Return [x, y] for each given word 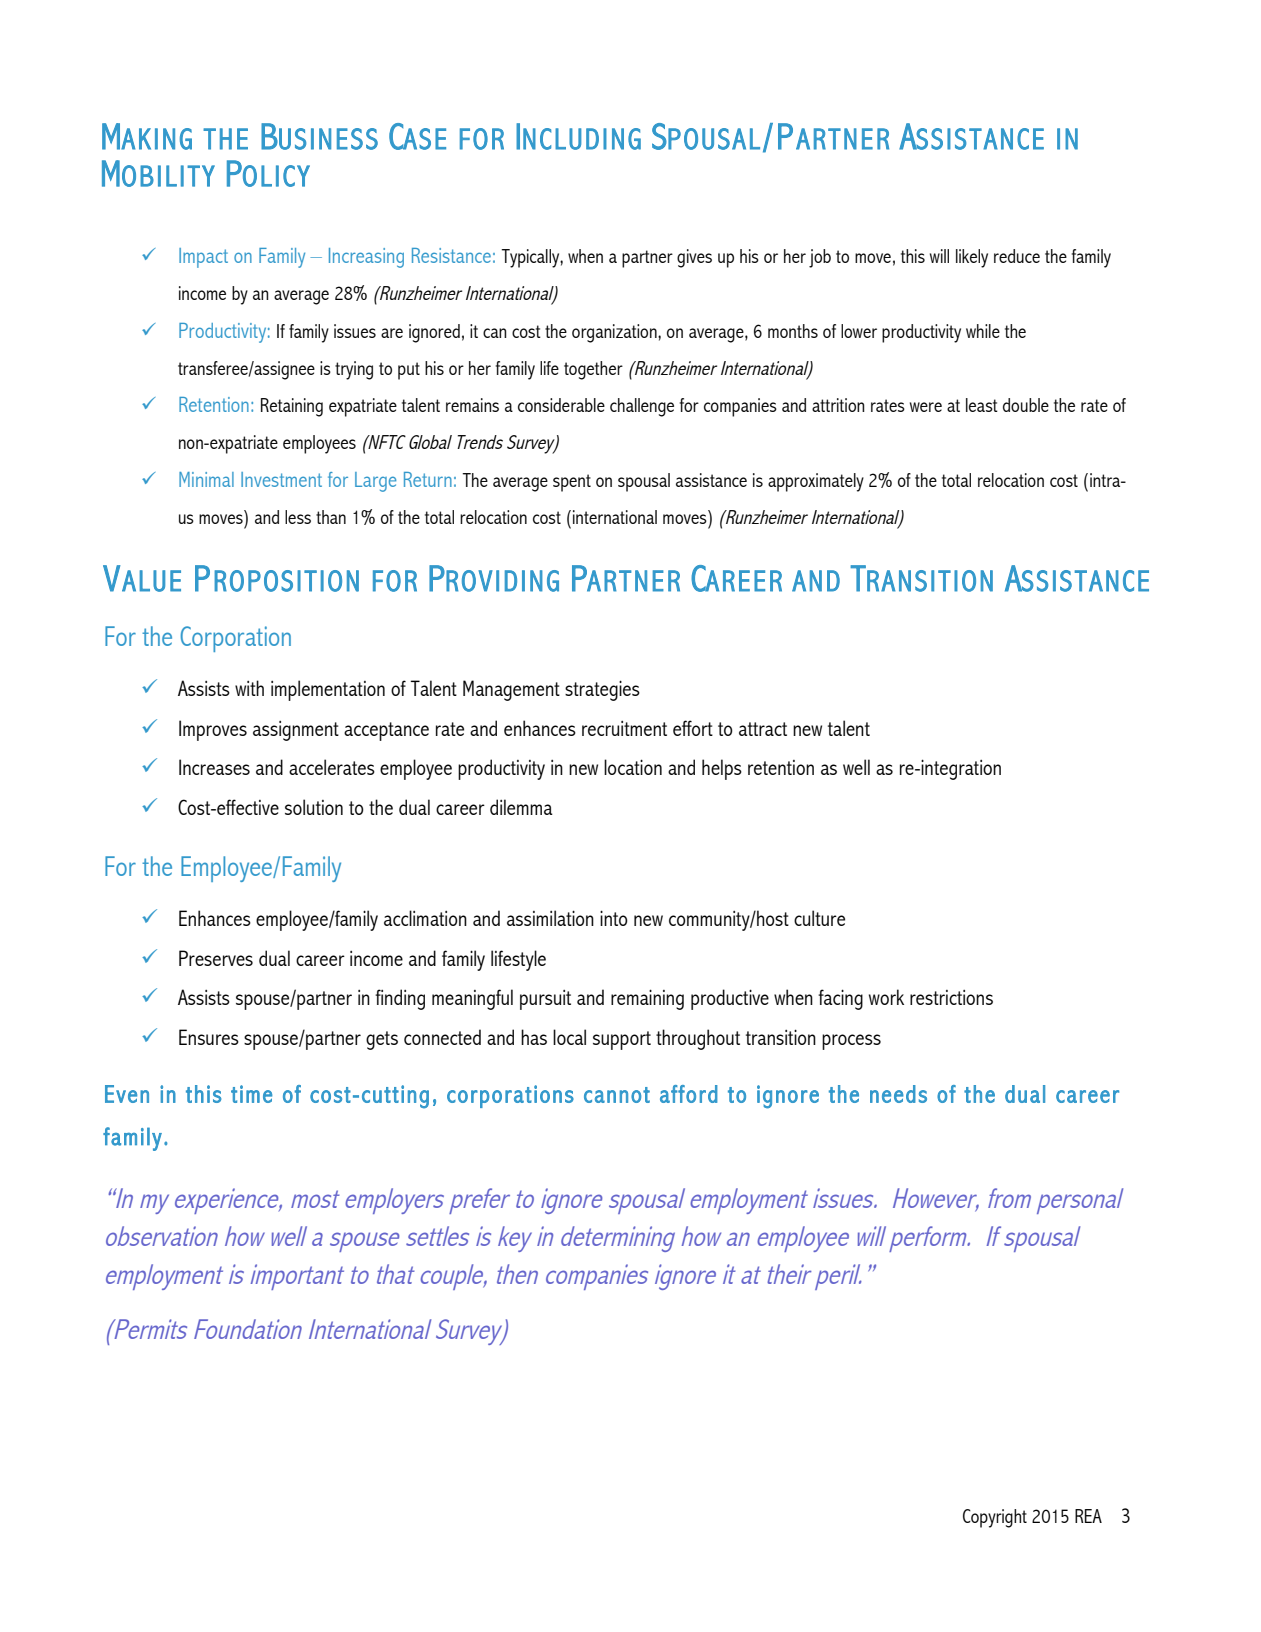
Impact [203, 258]
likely [972, 258]
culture [819, 918]
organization [615, 333]
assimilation [550, 918]
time [251, 1094]
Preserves [216, 958]
